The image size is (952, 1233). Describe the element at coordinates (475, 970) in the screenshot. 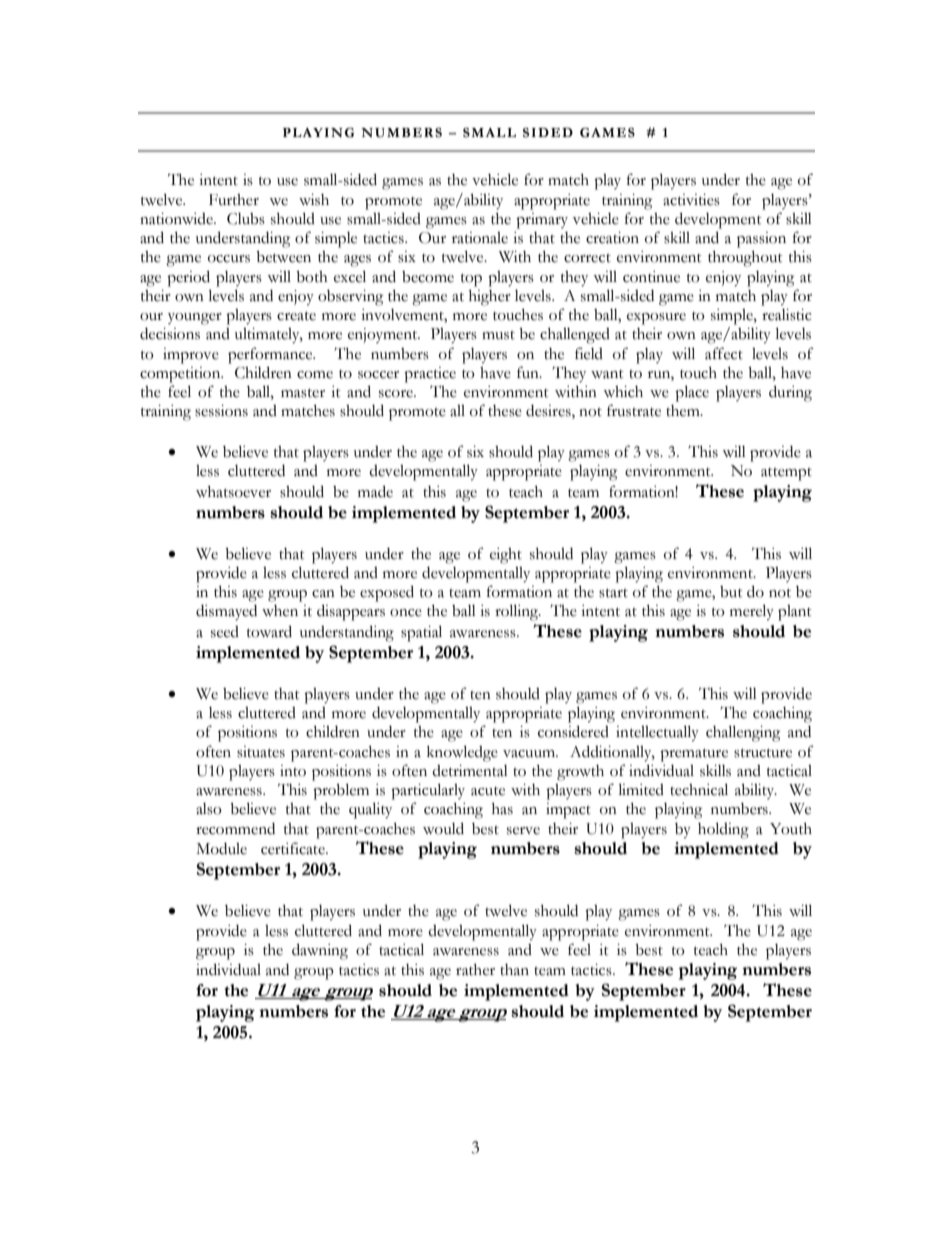

I see `rather` at that location.
